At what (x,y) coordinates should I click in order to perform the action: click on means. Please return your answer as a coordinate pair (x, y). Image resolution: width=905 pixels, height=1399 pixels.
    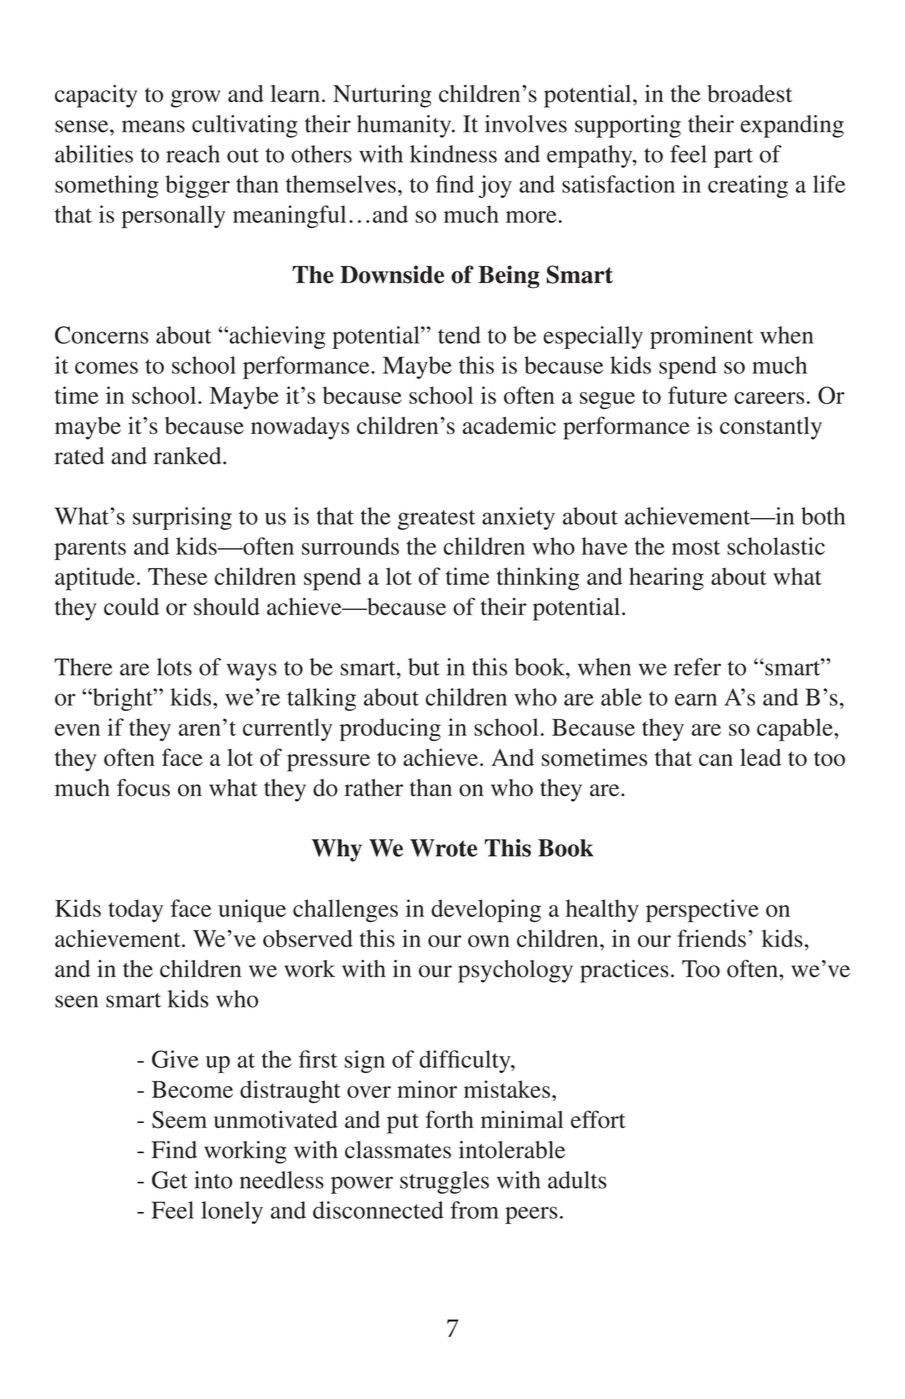
    Looking at the image, I should click on (153, 126).
